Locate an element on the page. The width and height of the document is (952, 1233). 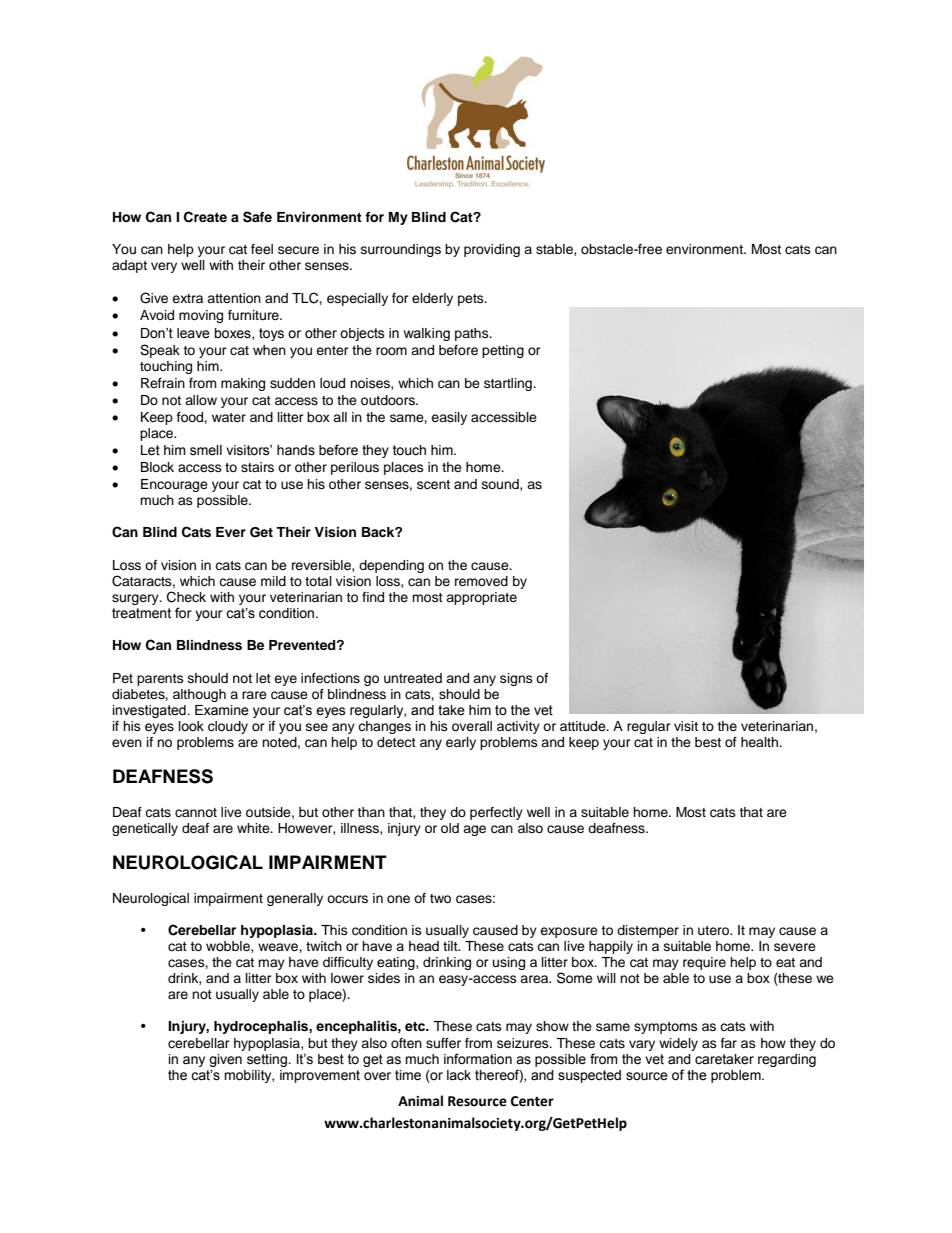
providing is located at coordinates (492, 250).
